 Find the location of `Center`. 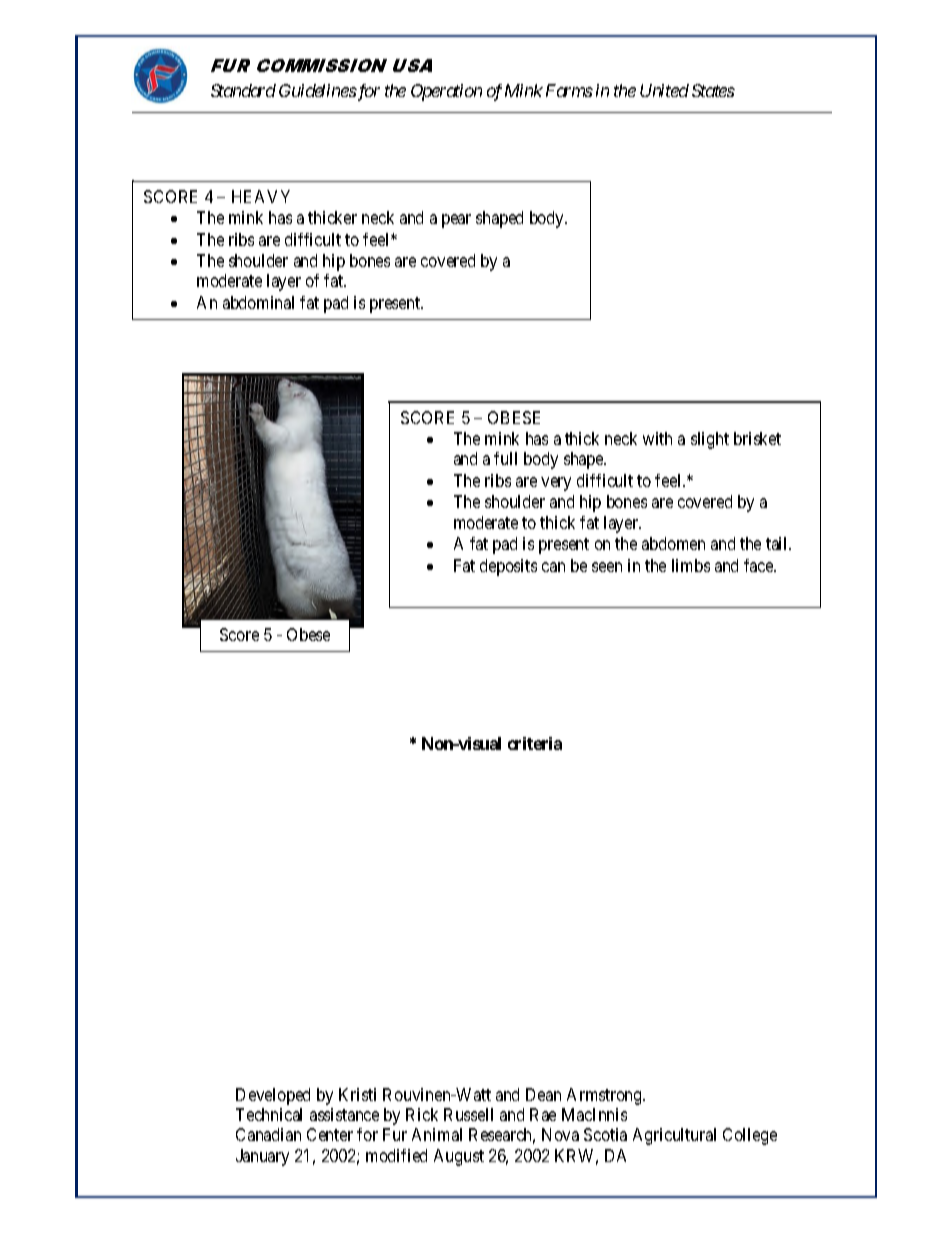

Center is located at coordinates (330, 1134).
